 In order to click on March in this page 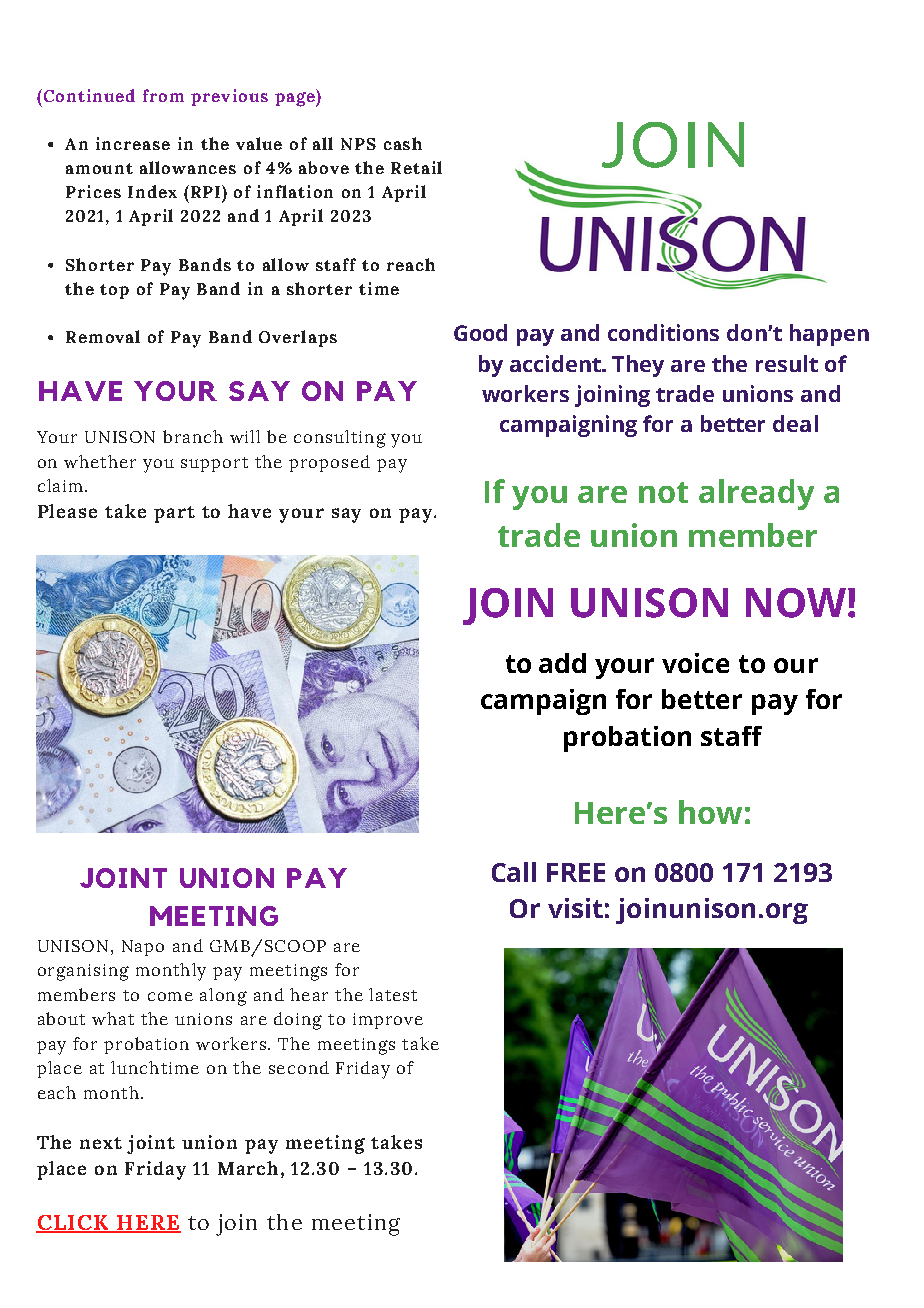, I will do `click(248, 1168)`.
